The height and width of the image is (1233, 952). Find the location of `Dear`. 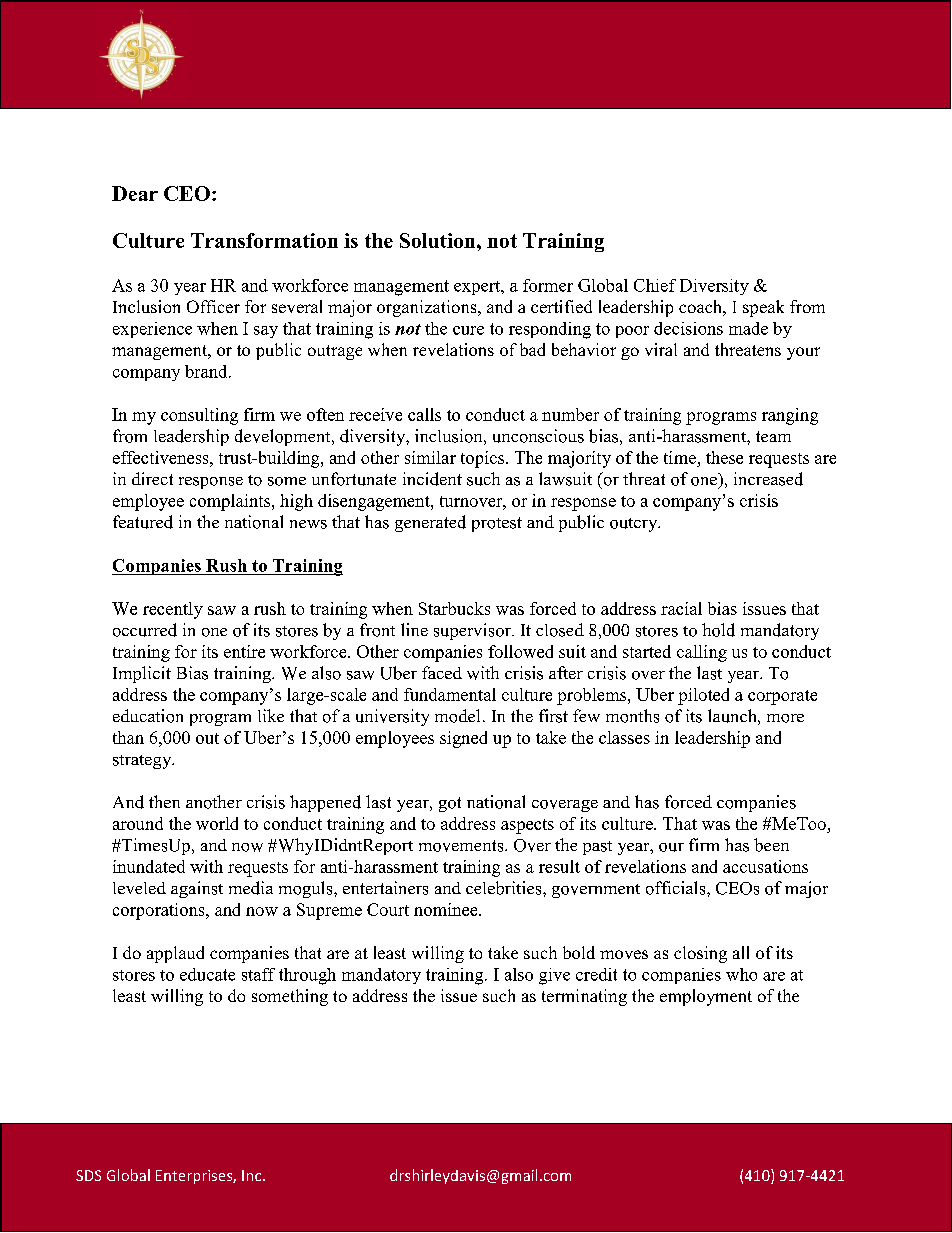

Dear is located at coordinates (135, 193).
